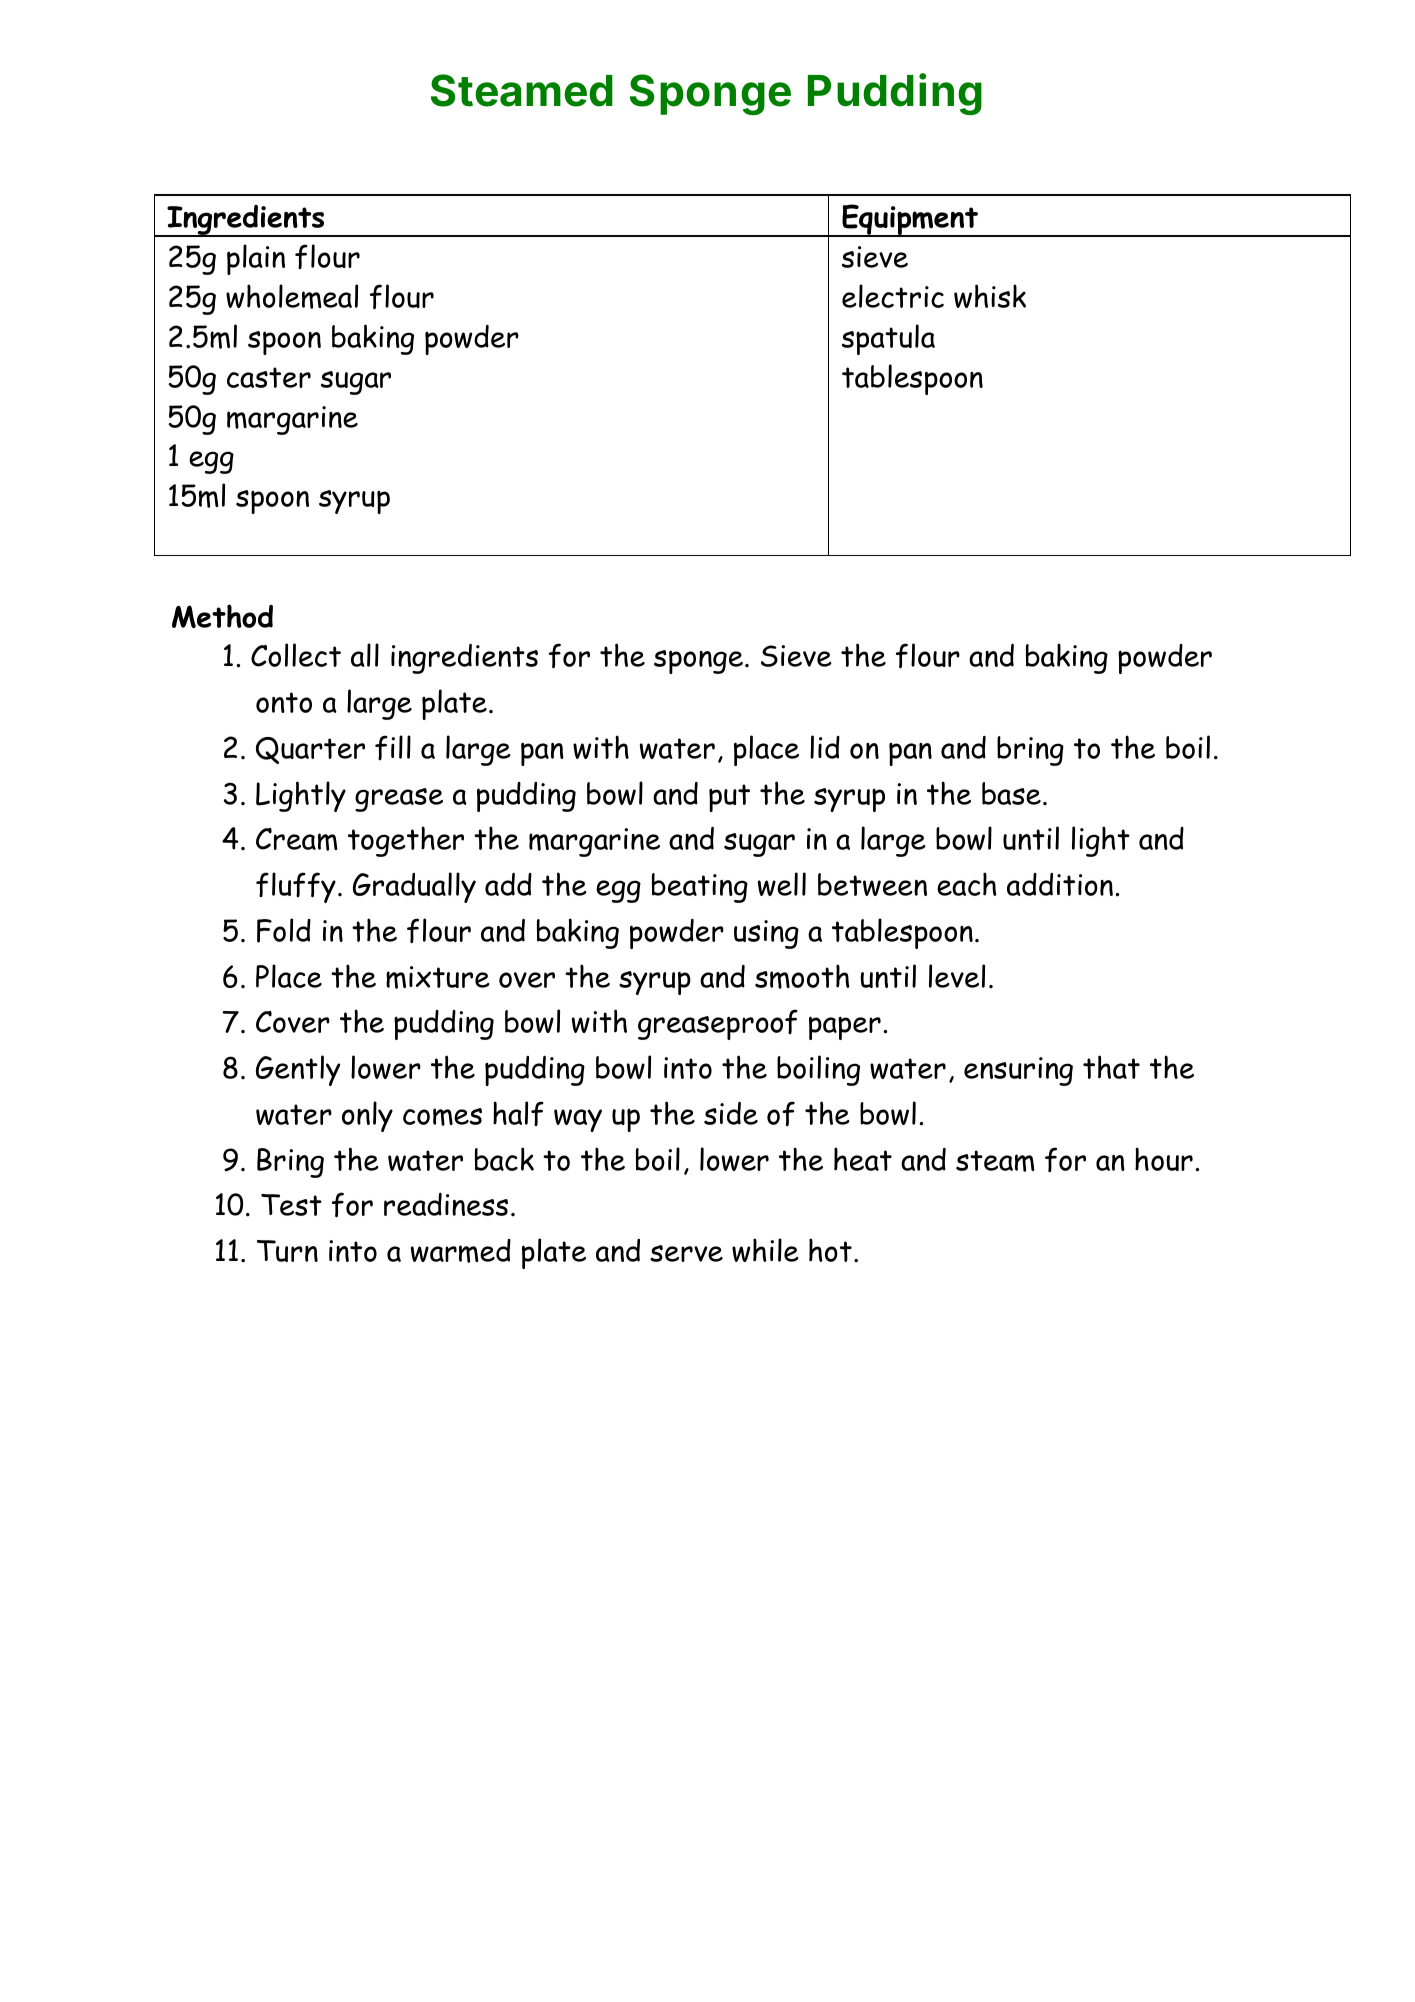  Describe the element at coordinates (291, 1205) in the image. I see `Test` at that location.
